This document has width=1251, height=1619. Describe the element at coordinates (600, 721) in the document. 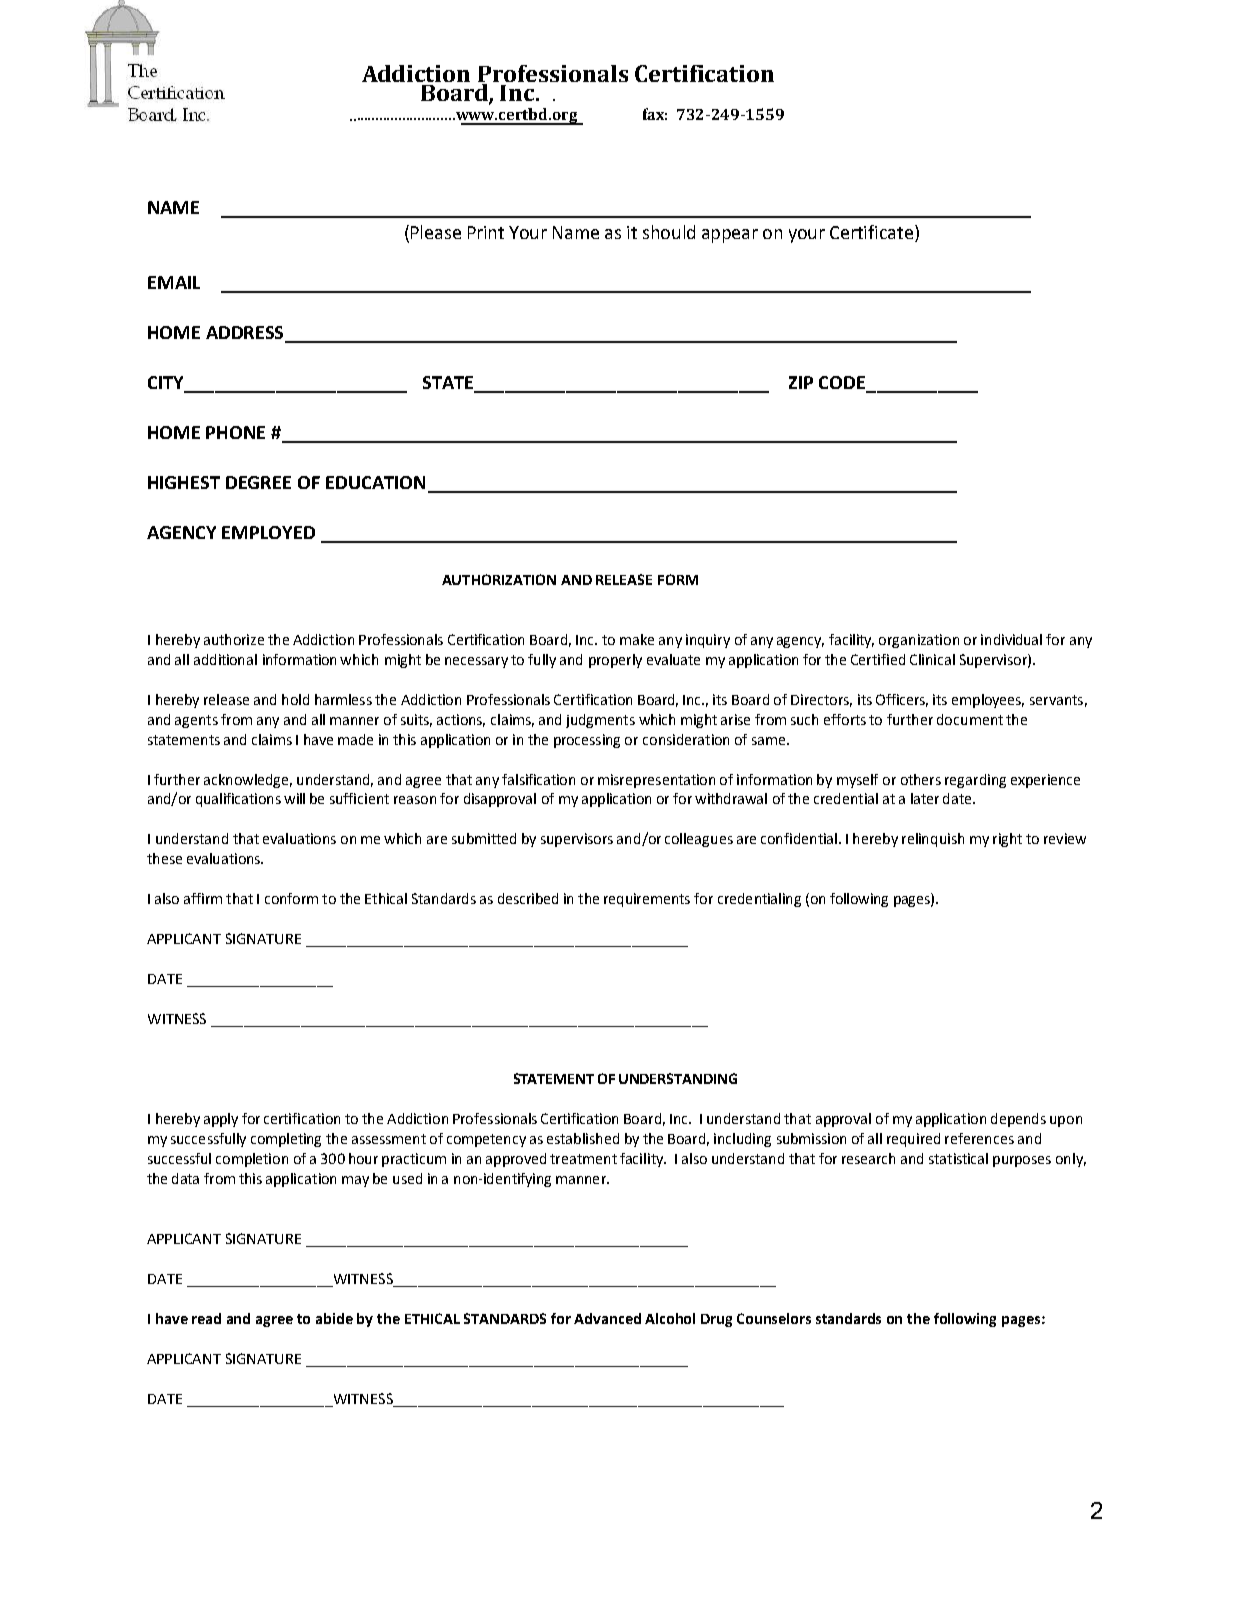

I see `judgments` at that location.
